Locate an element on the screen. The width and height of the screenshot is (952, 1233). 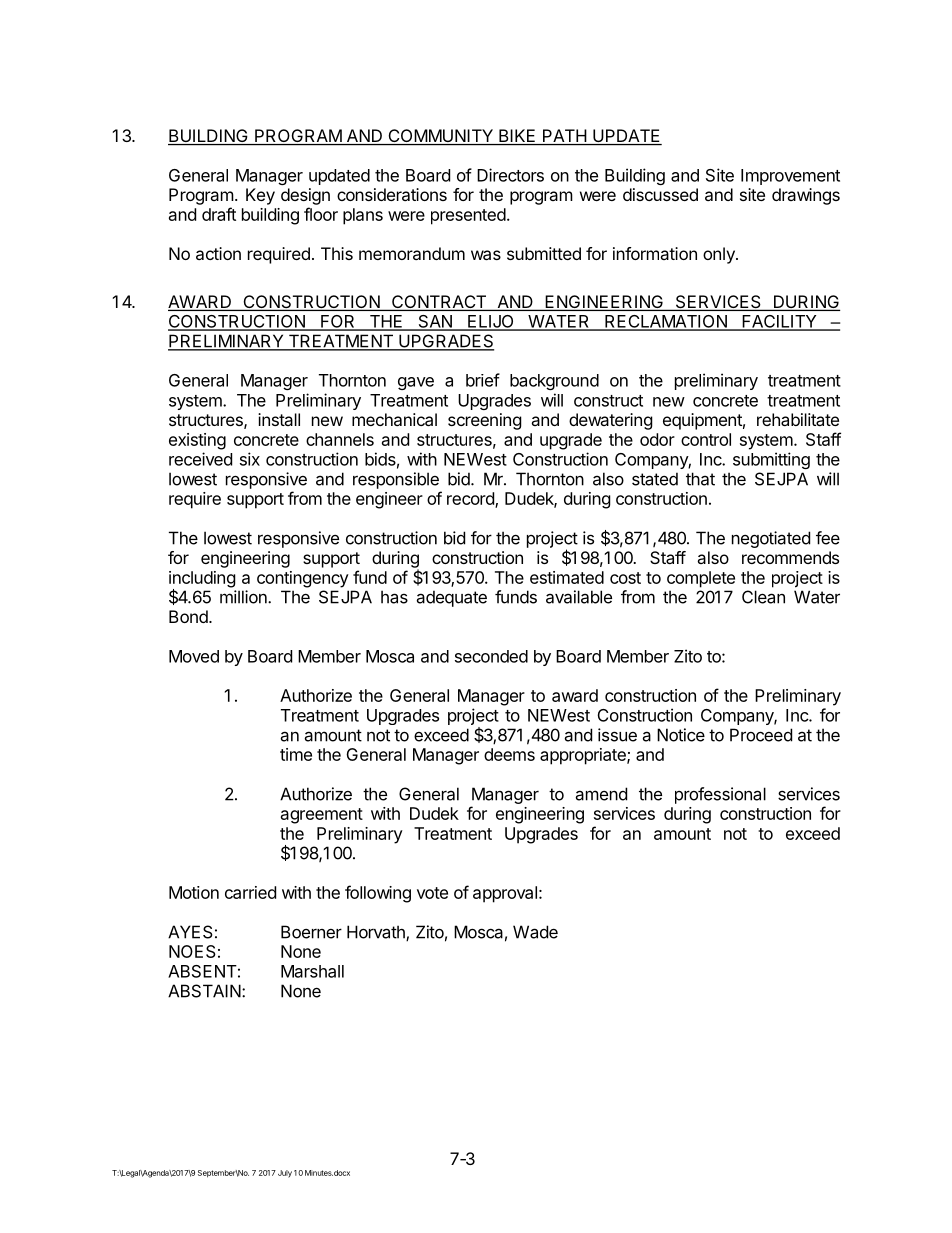
carried is located at coordinates (250, 892).
